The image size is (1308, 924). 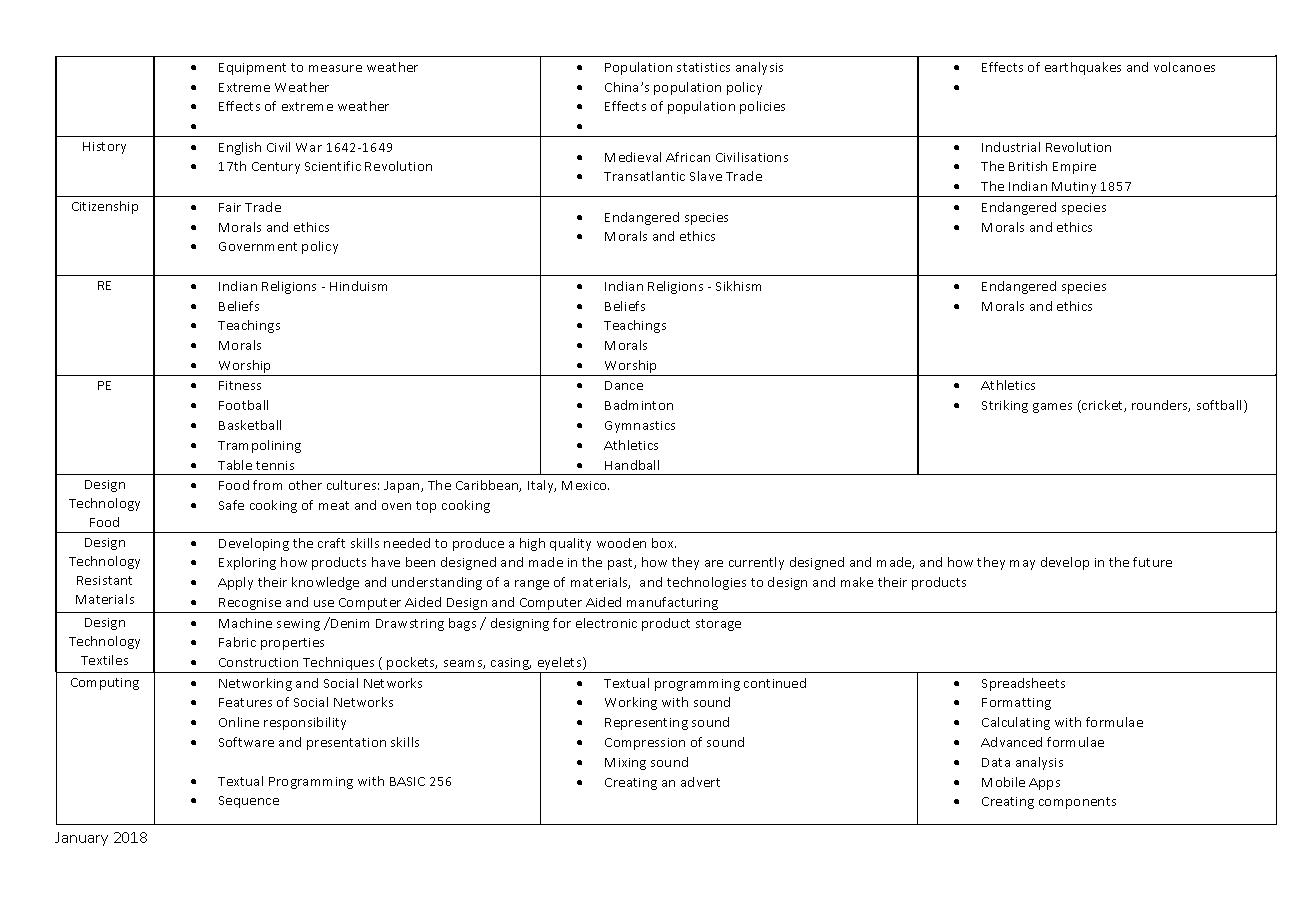 I want to click on Government, so click(x=258, y=246).
